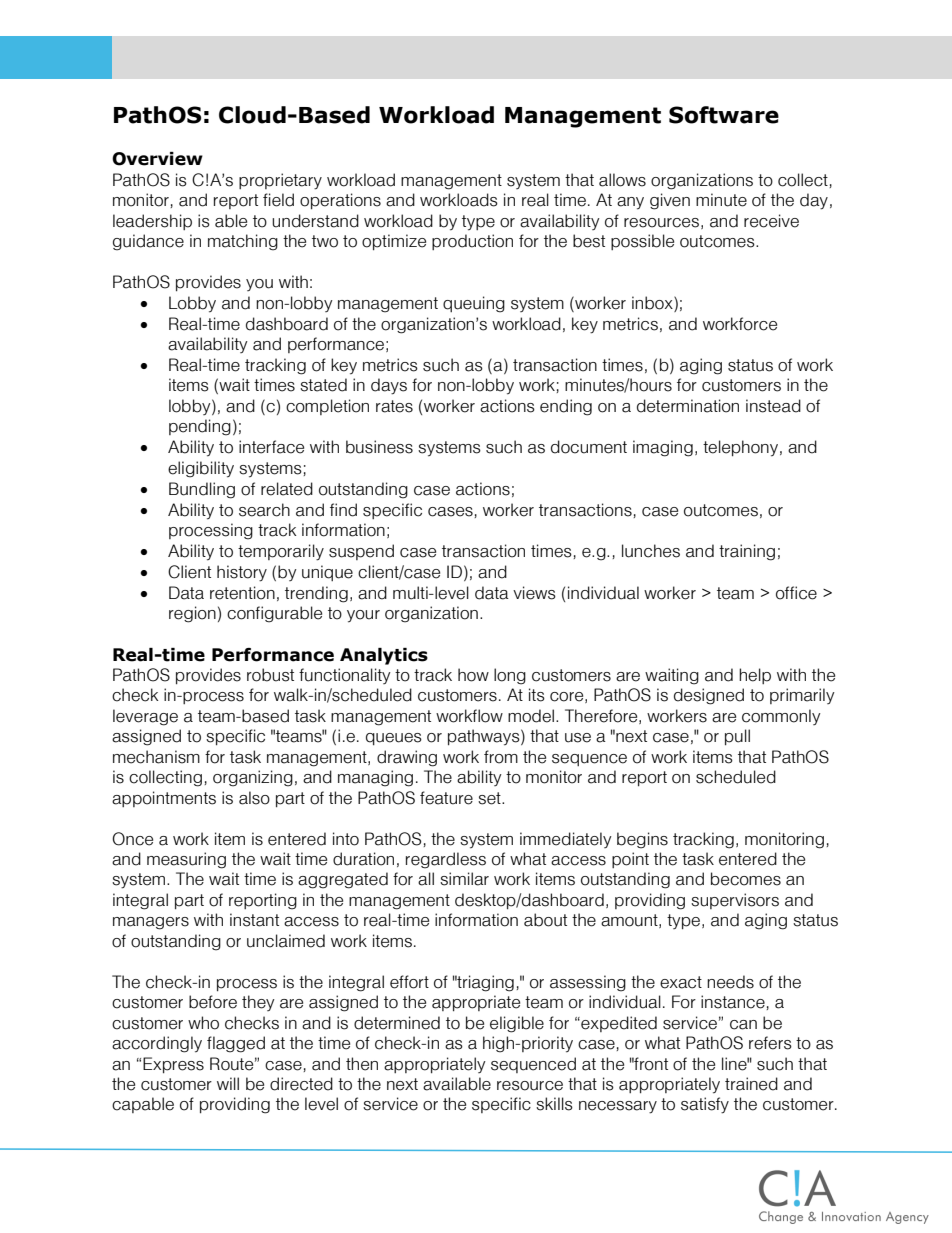  I want to click on Overview, so click(157, 159).
